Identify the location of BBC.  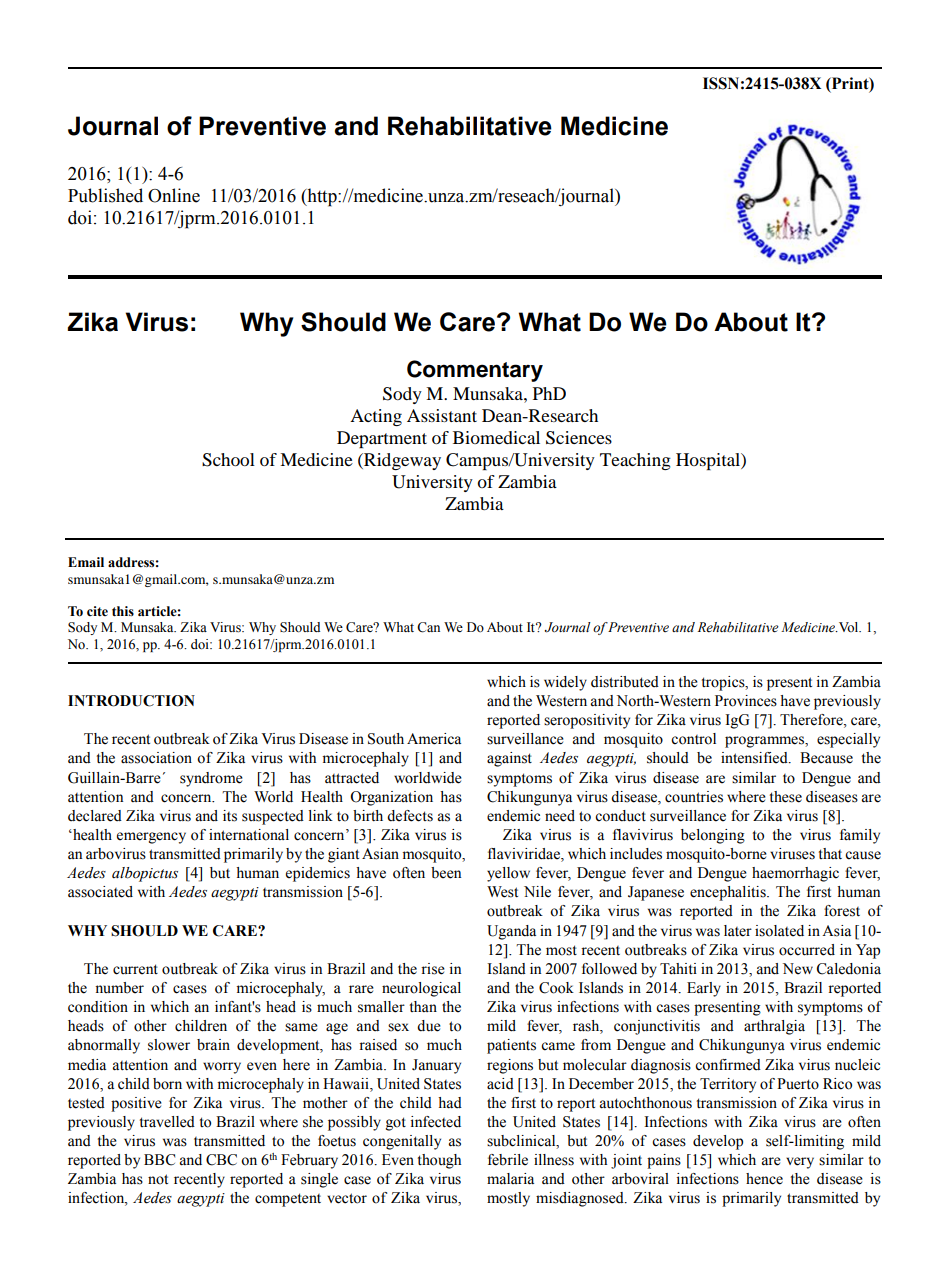
(159, 1160).
